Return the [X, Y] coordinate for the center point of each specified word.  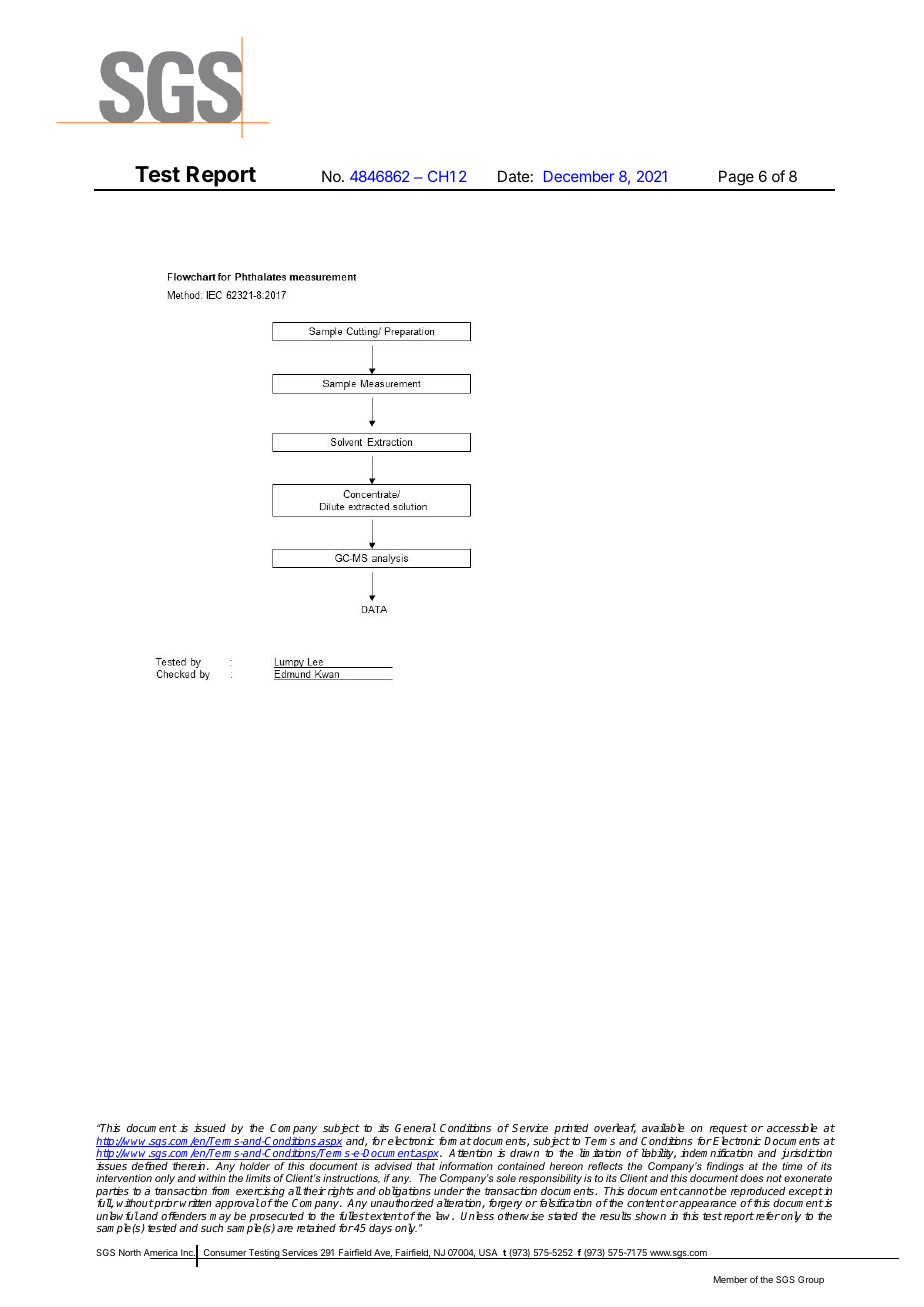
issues [111, 1166]
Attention [470, 1153]
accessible [792, 1127]
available [663, 1127]
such [212, 1228]
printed [571, 1128]
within [211, 1178]
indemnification [716, 1152]
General [415, 1127]
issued [210, 1128]
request [728, 1130]
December [579, 176]
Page [736, 178]
